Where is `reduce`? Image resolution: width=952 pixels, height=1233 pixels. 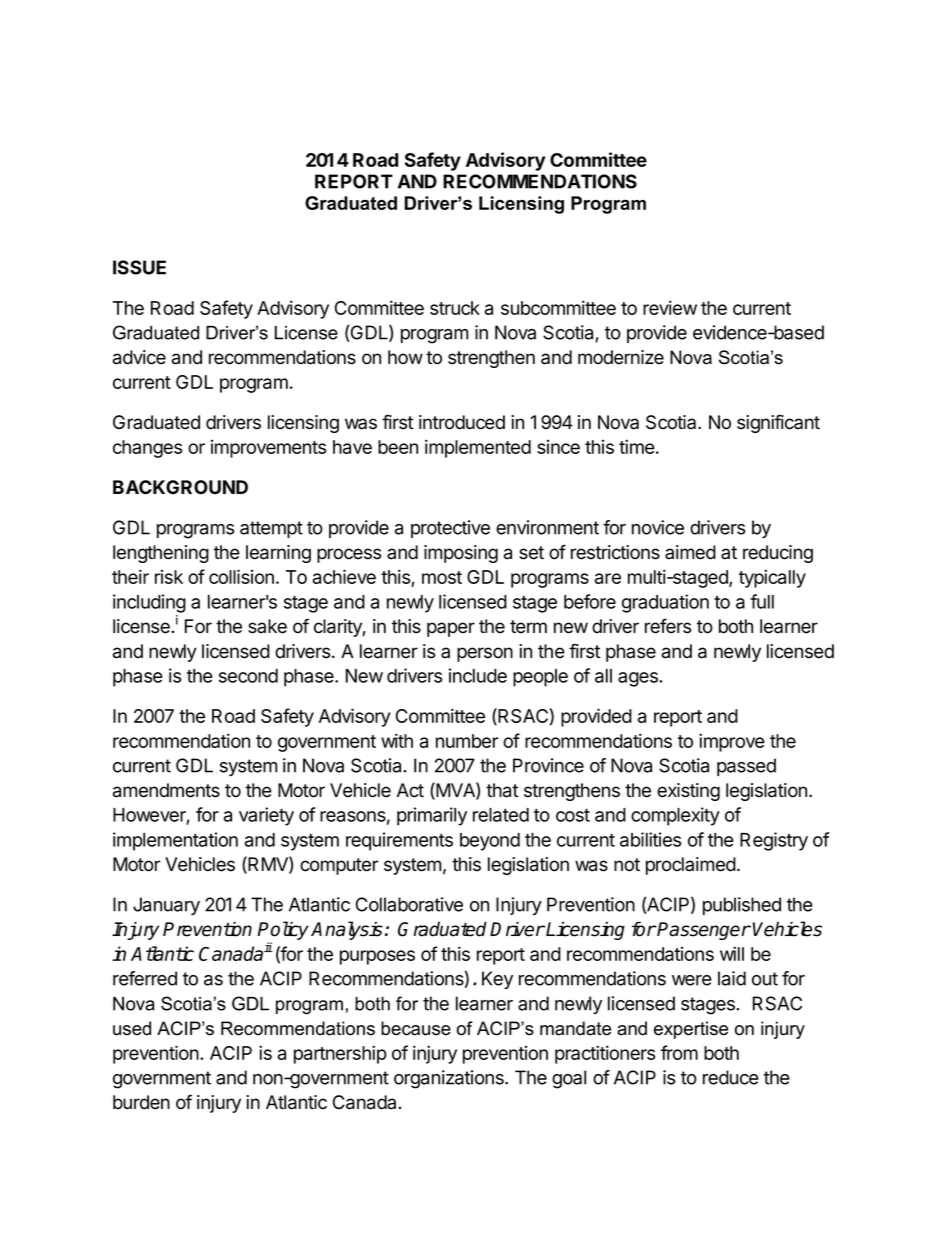
reduce is located at coordinates (731, 1077).
